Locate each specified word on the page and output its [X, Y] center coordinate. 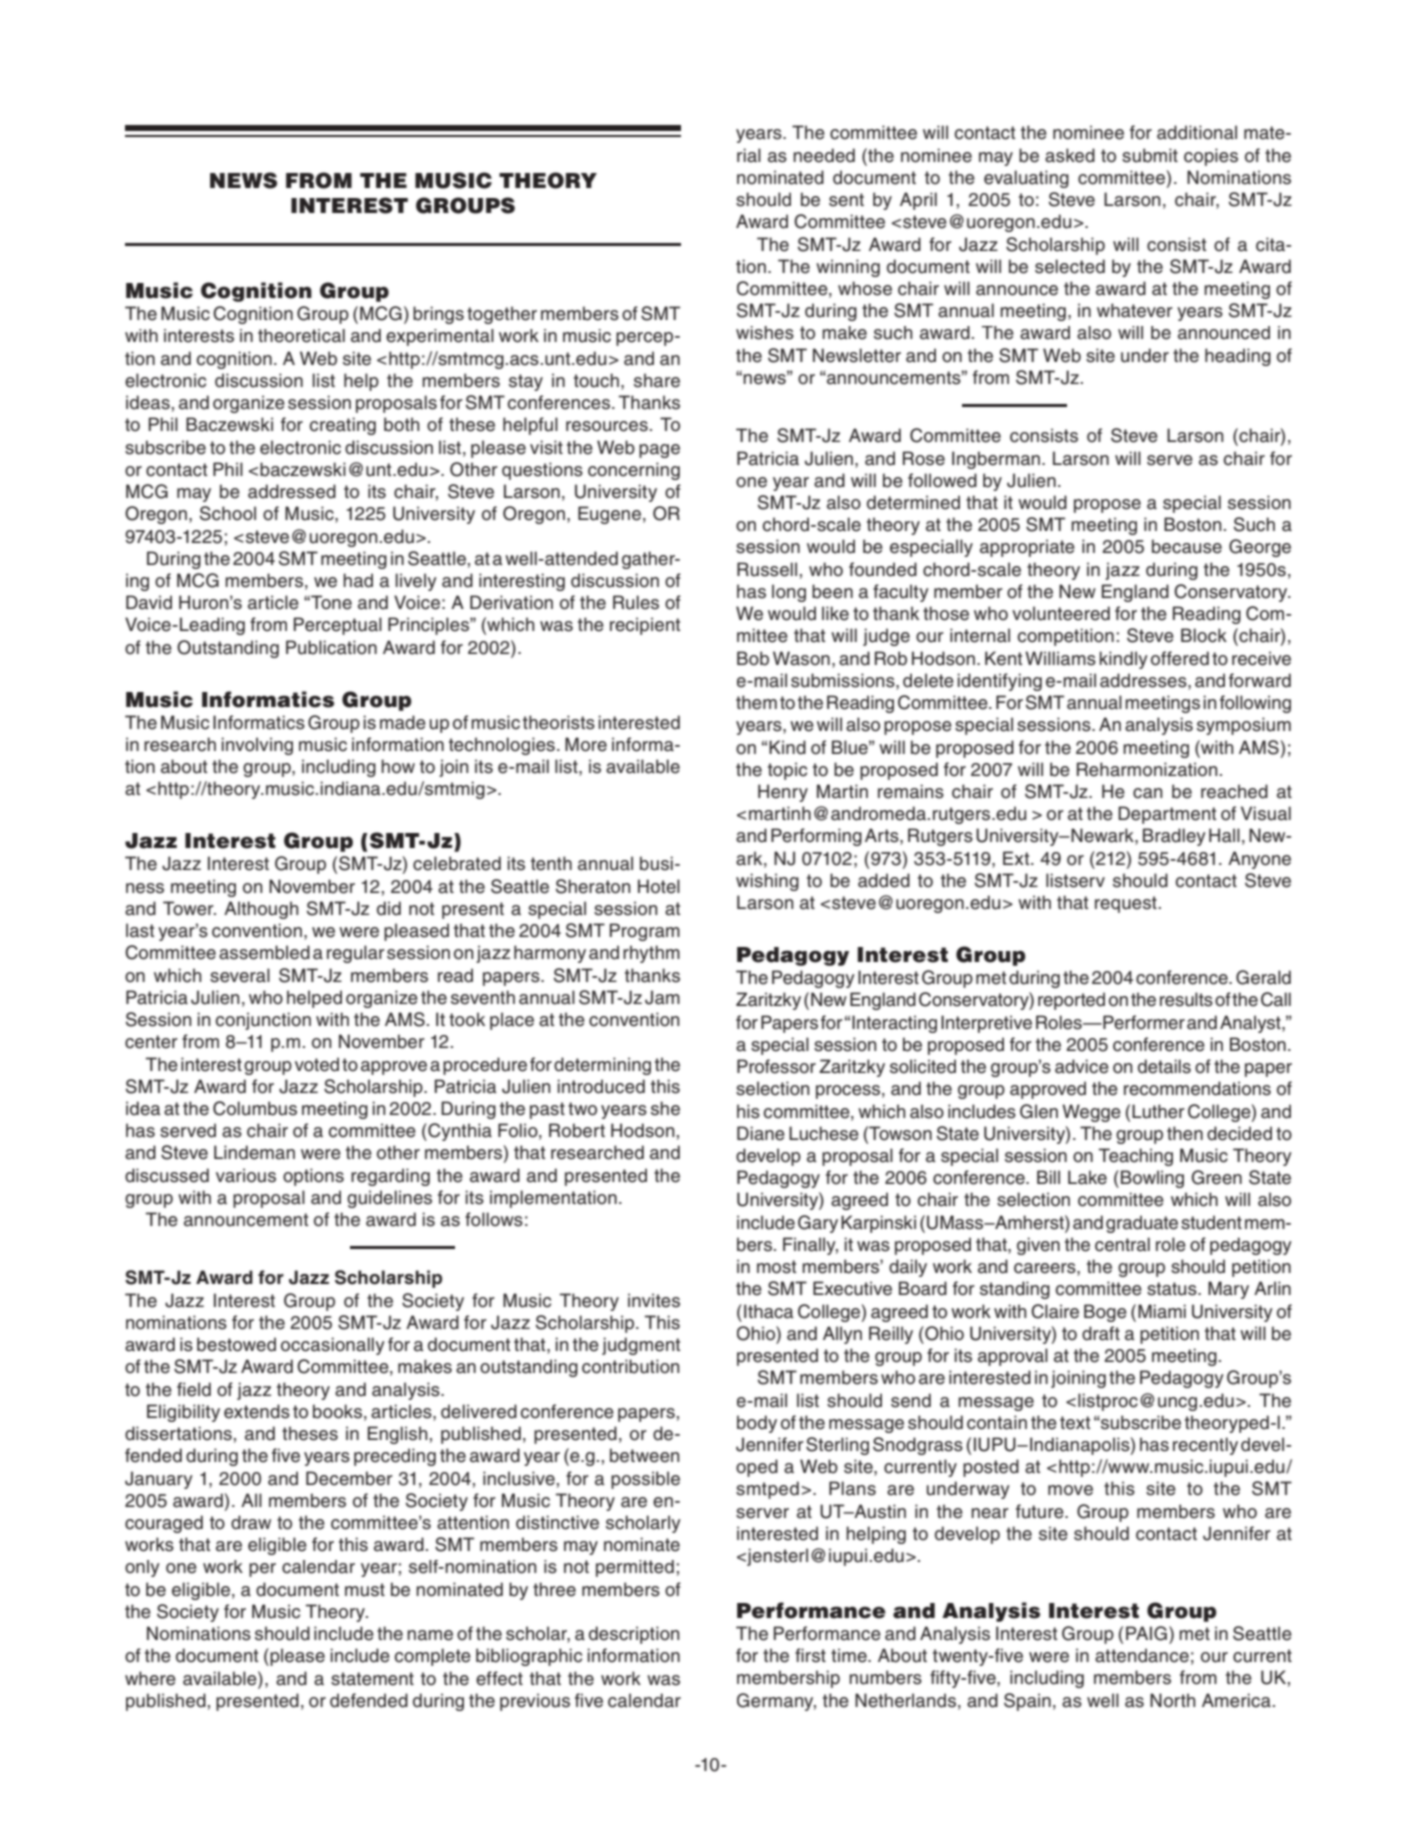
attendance [1142, 1655]
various [246, 1175]
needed [824, 155]
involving [257, 746]
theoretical [301, 336]
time [850, 1655]
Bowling [1152, 1179]
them [756, 702]
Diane [761, 1133]
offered [1180, 658]
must [365, 1590]
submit [1150, 155]
